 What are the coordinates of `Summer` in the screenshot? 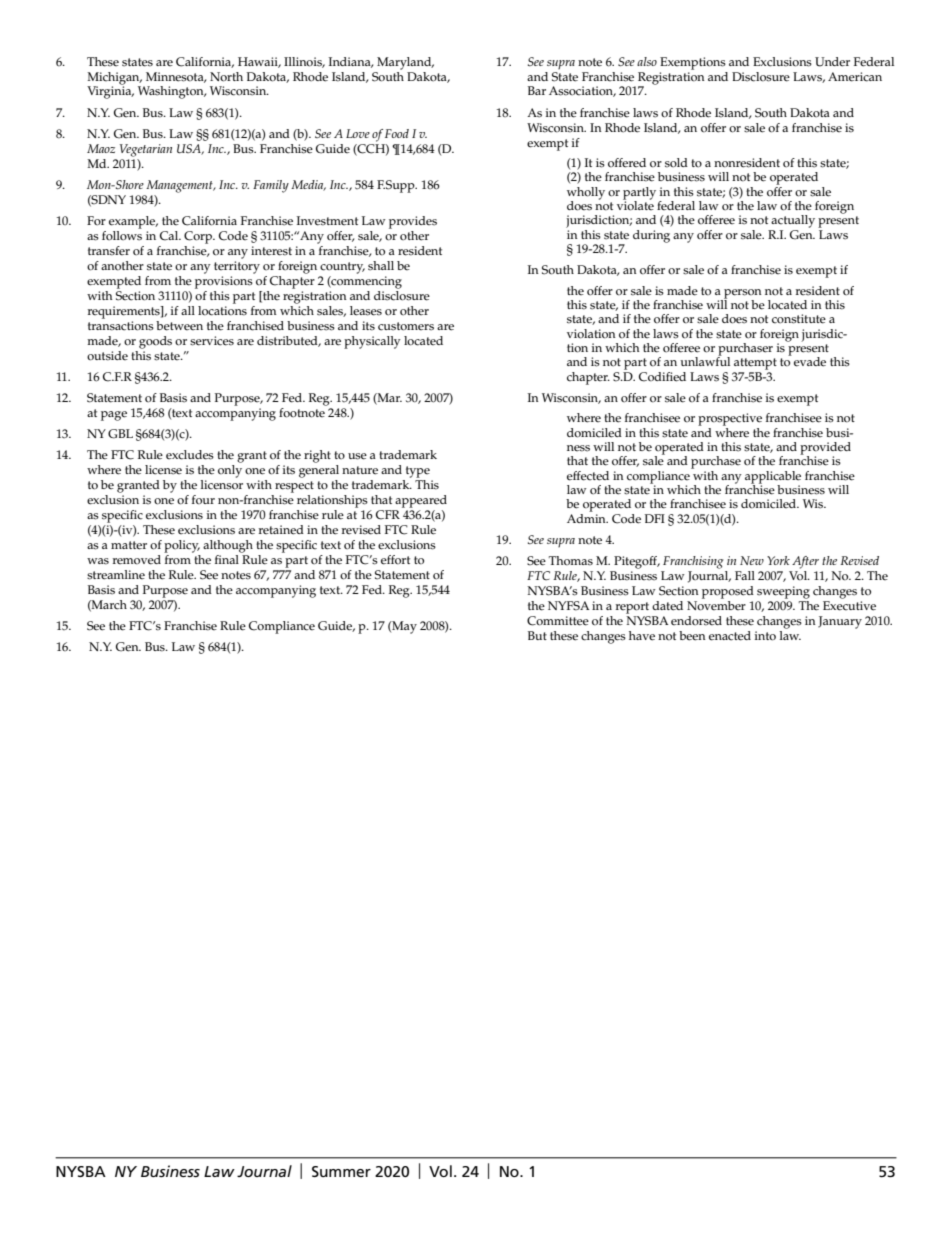 It's located at (341, 1171).
